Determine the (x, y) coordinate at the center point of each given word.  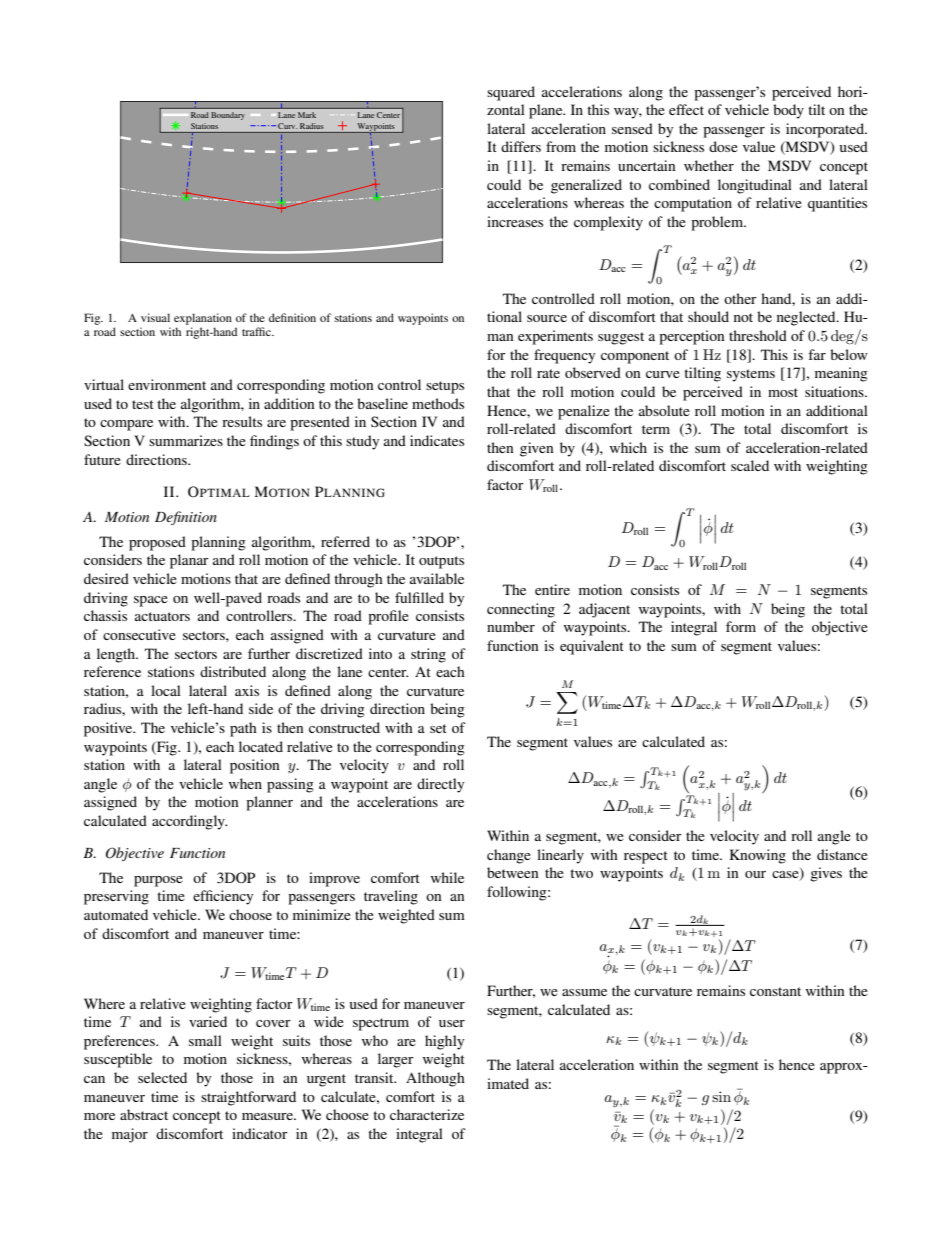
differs (521, 146)
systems (751, 375)
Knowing (758, 856)
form (741, 626)
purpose (158, 881)
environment (167, 384)
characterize (427, 1114)
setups (445, 387)
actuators (162, 616)
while (447, 877)
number (511, 626)
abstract (144, 1114)
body (788, 111)
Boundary (228, 116)
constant (775, 991)
